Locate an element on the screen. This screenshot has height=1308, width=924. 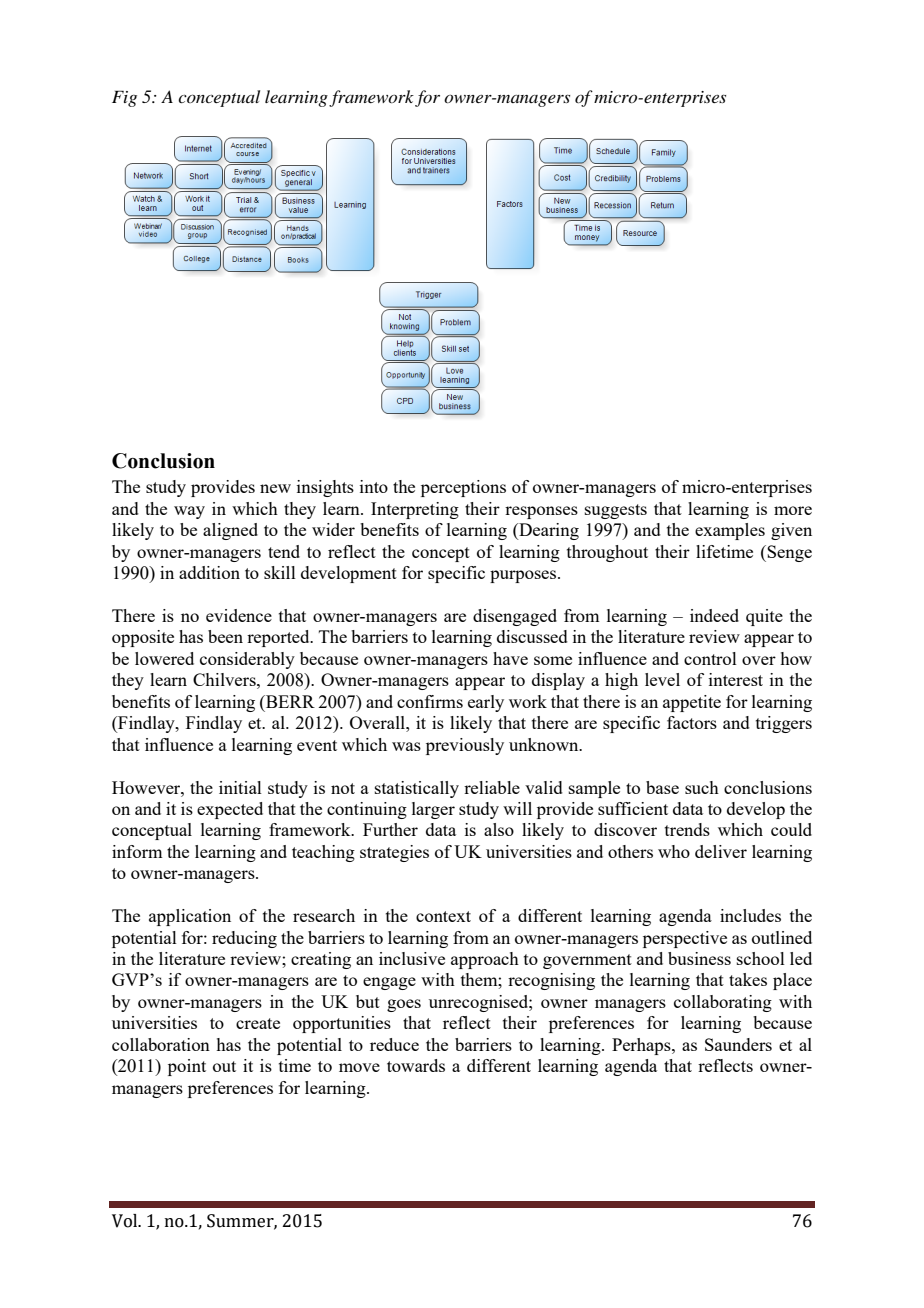
perceptions is located at coordinates (463, 488).
